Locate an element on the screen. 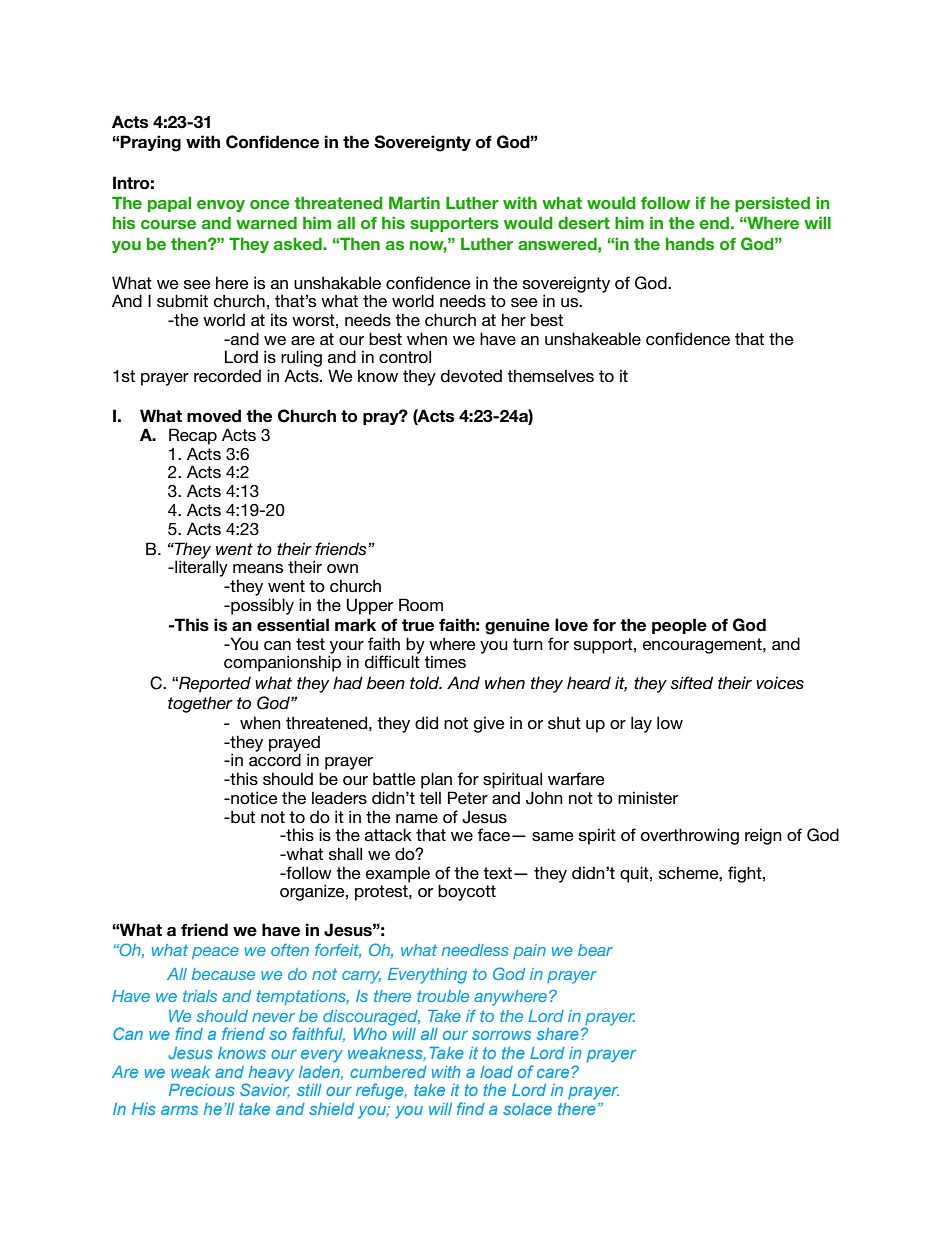 This screenshot has height=1233, width=952. warned is located at coordinates (266, 222).
